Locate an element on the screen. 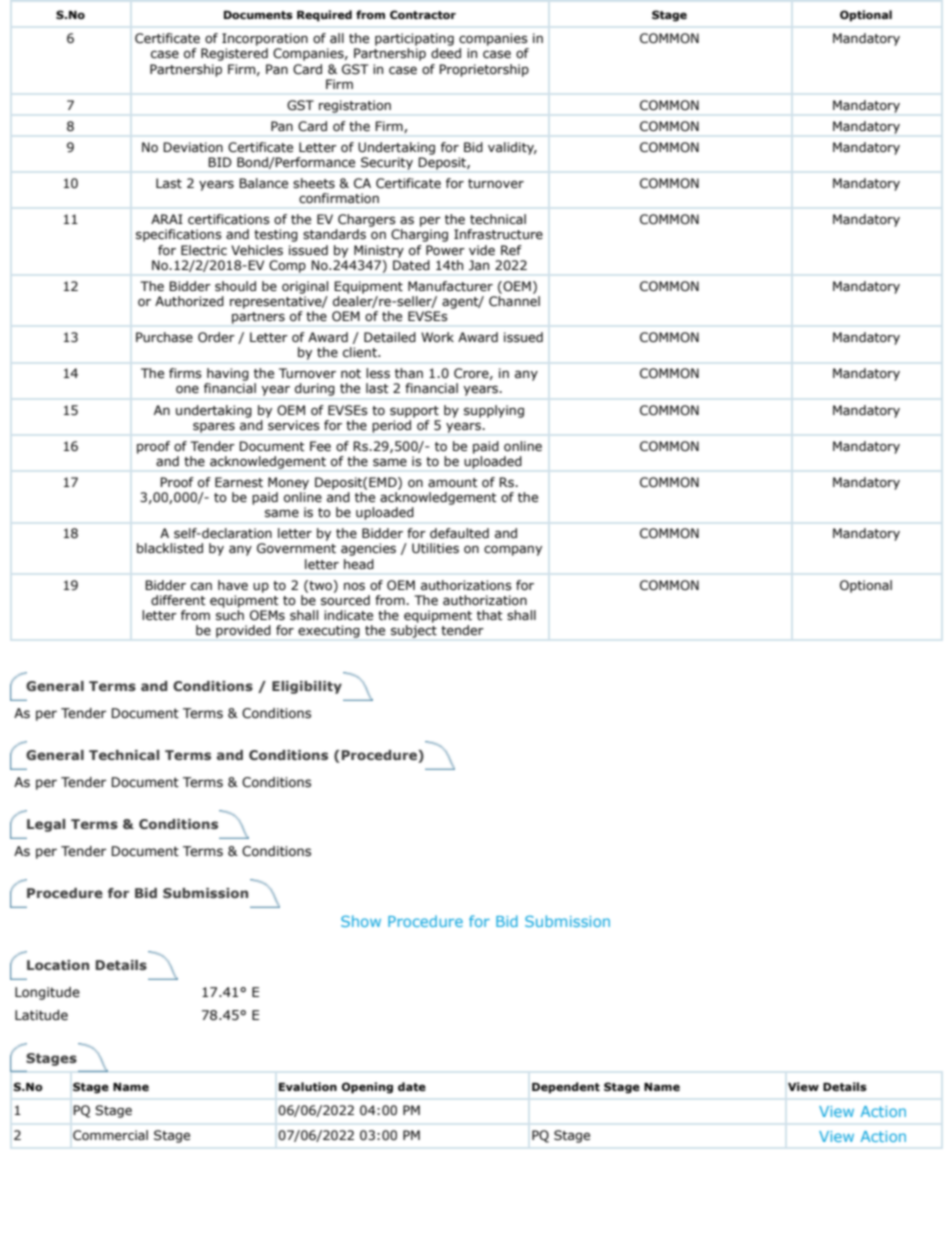  Proprietorship is located at coordinates (484, 70).
